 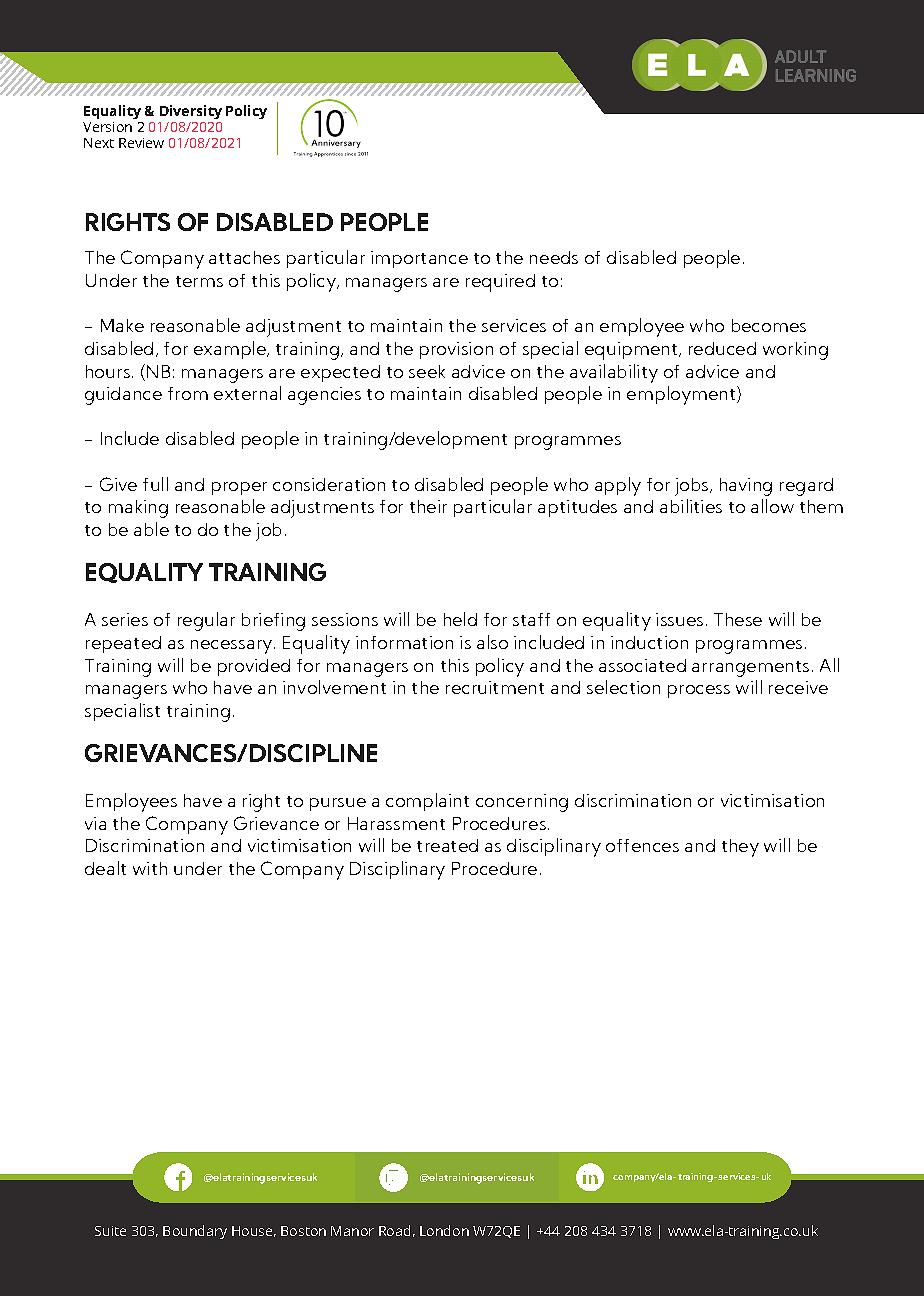 What do you see at coordinates (188, 393) in the page?
I see `from` at bounding box center [188, 393].
